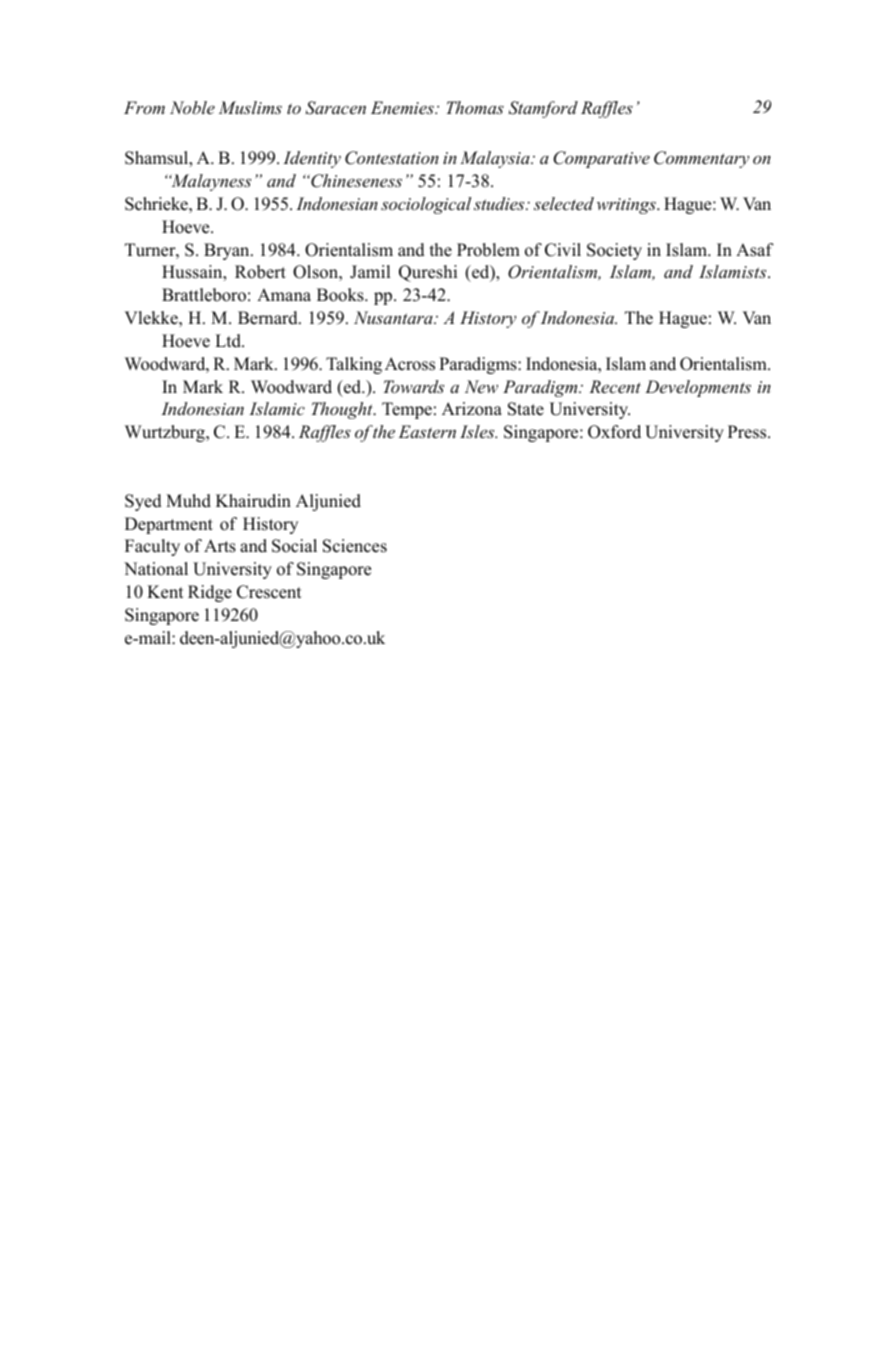 The image size is (896, 1345). I want to click on Across, so click(410, 364).
